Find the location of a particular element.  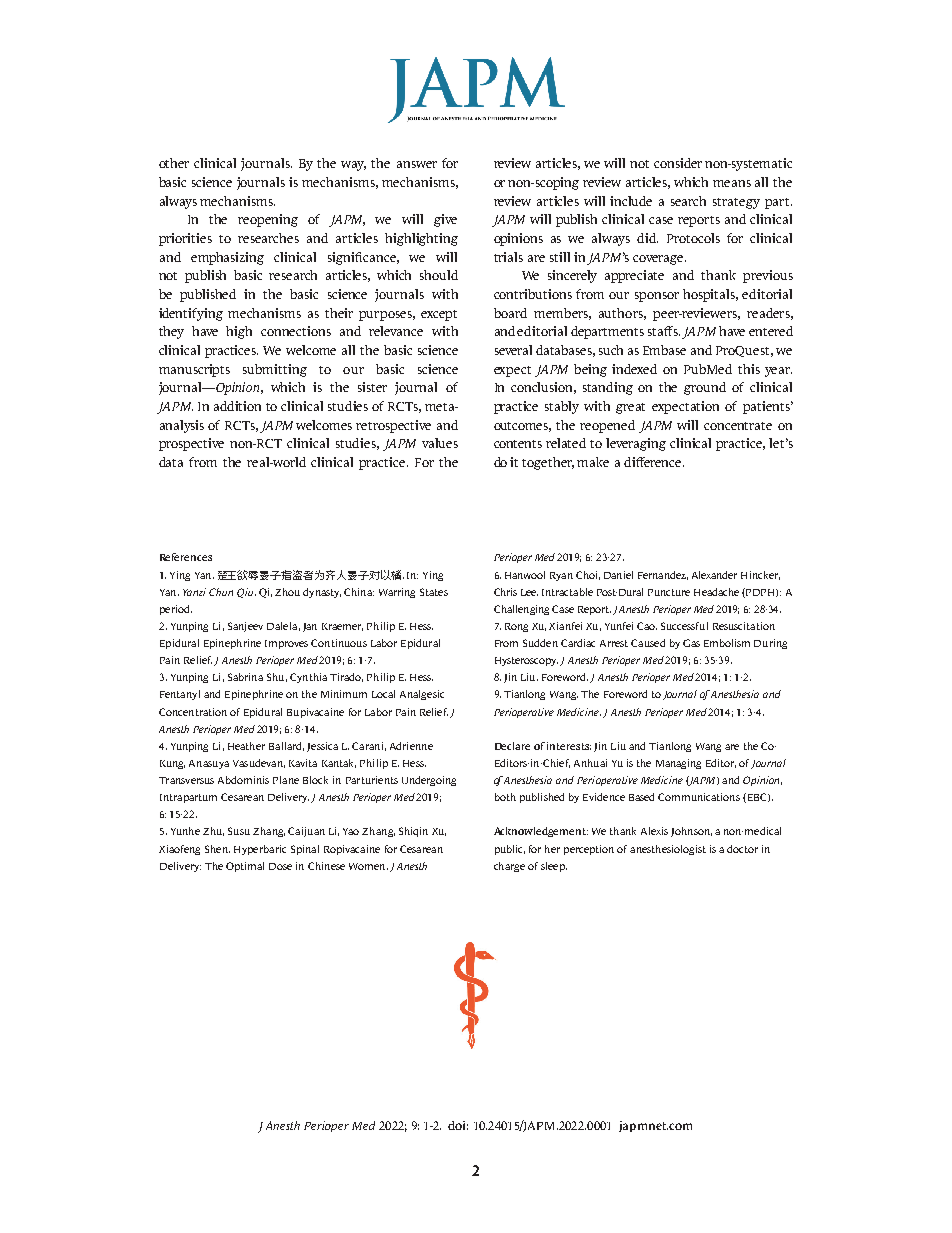

answer is located at coordinates (417, 164).
